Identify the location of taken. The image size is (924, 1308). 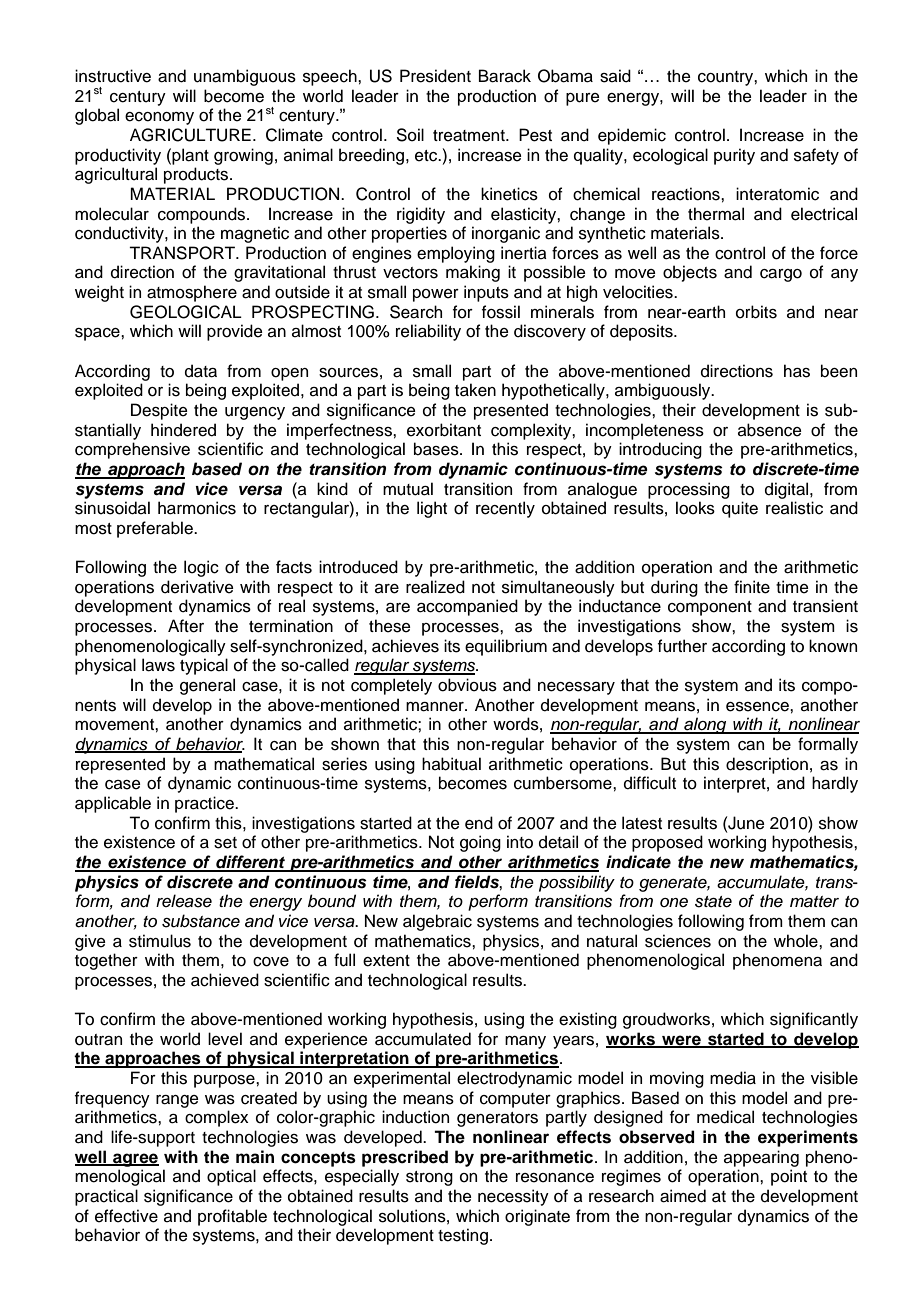
(475, 390).
